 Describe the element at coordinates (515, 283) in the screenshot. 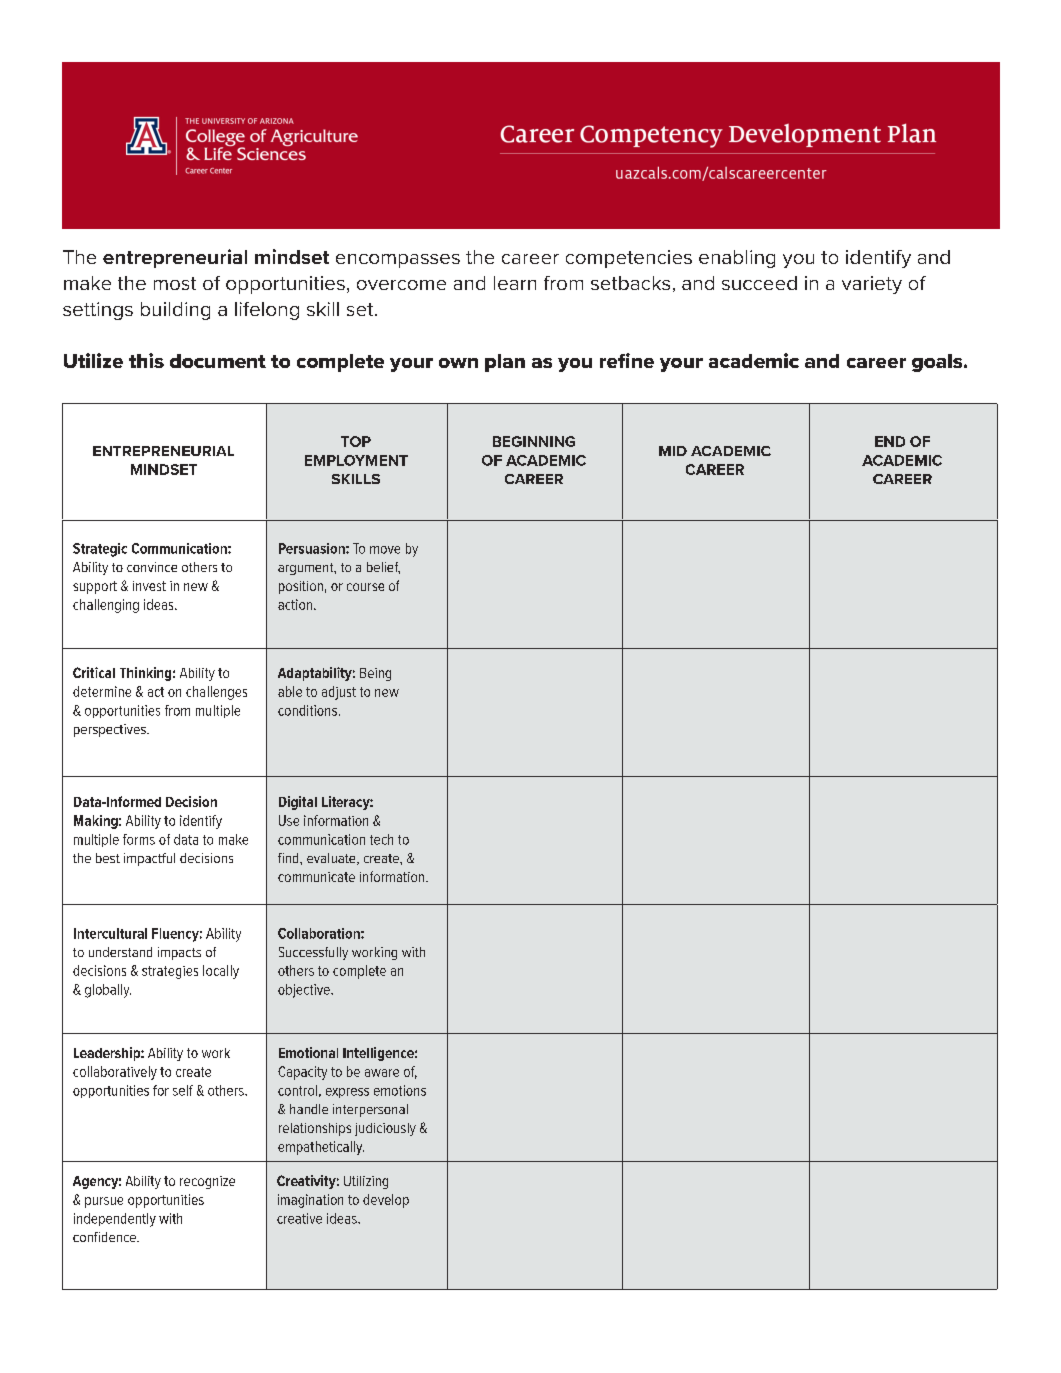

I see `learn` at that location.
